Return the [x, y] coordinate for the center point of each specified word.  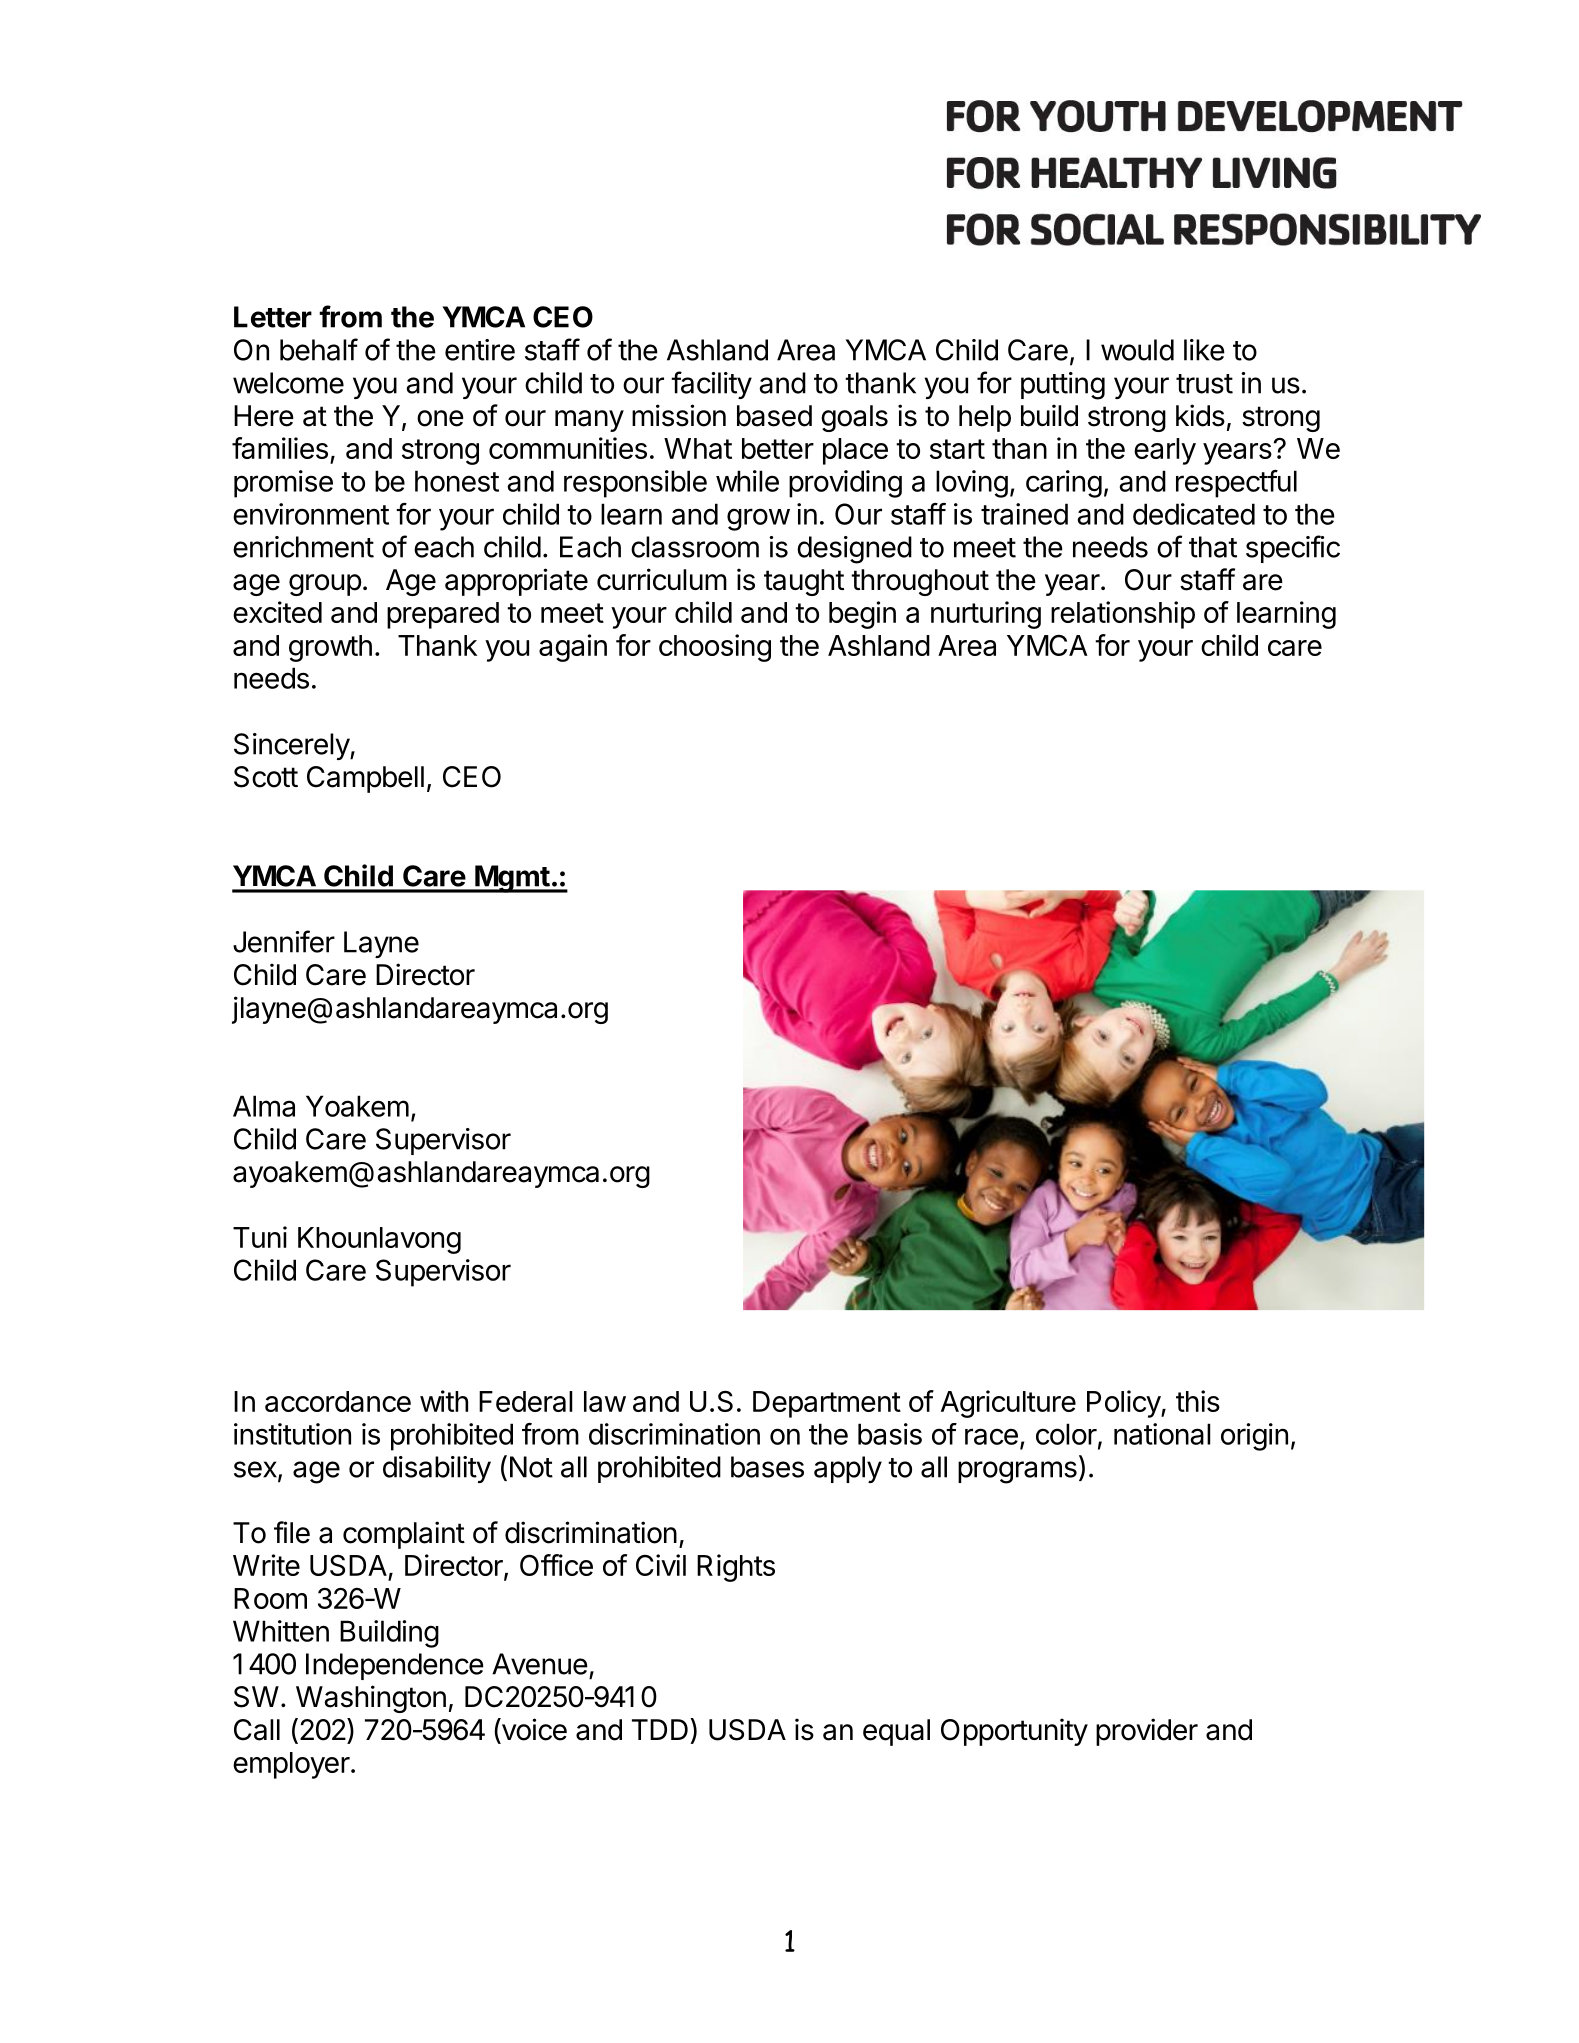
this [1198, 1401]
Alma [264, 1106]
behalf [319, 349]
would [1137, 350]
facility [711, 385]
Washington [371, 1699]
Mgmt [512, 879]
